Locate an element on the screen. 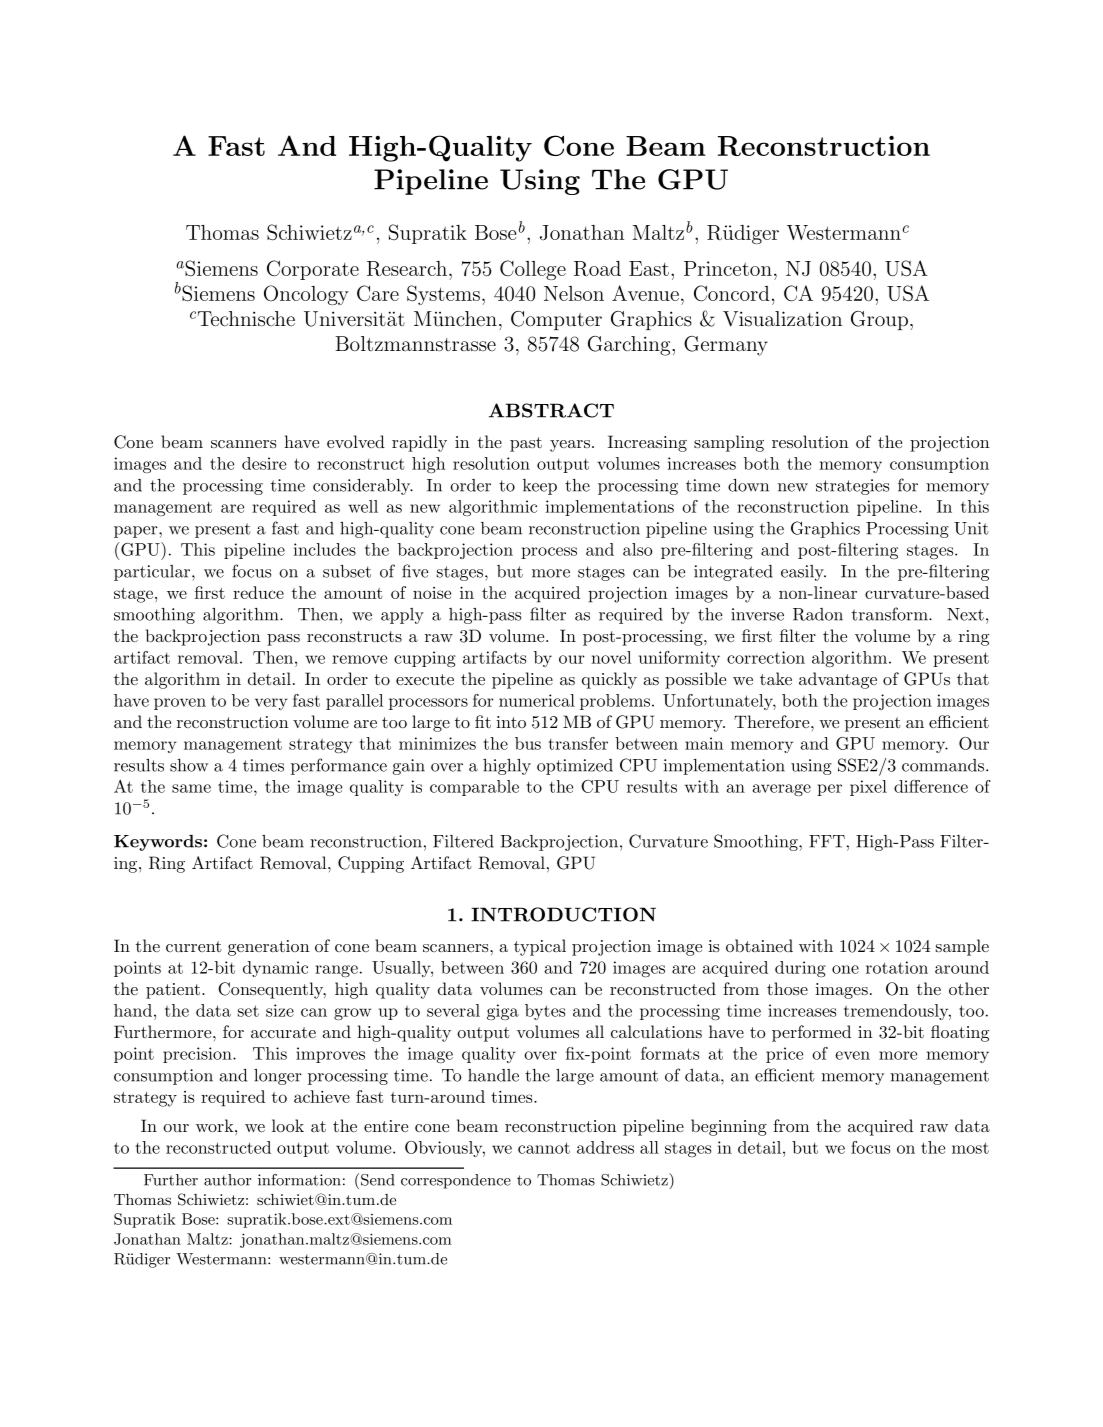 This screenshot has height=1427, width=1103. very is located at coordinates (271, 704).
